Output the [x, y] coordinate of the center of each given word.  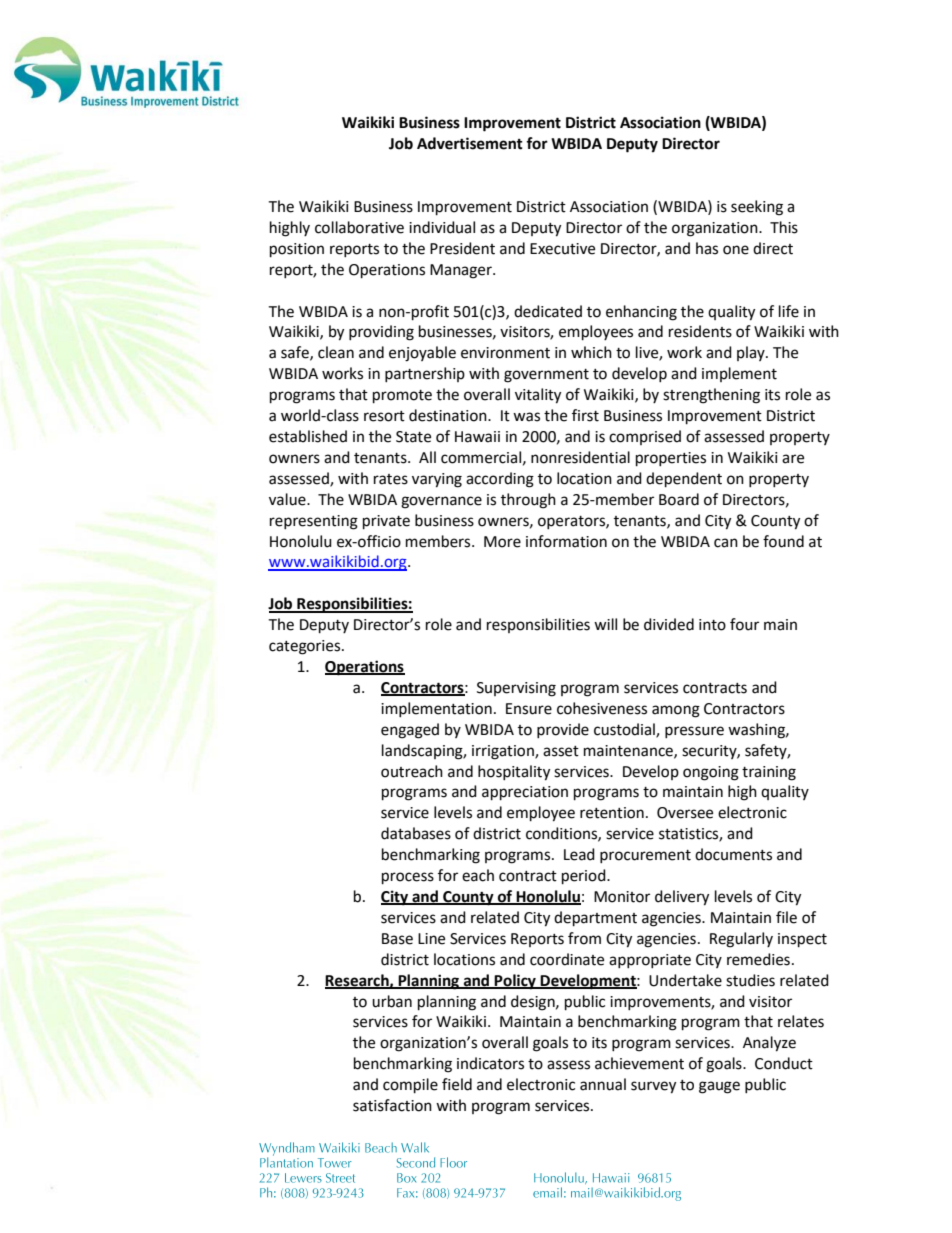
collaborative [359, 227]
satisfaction [392, 1105]
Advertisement [470, 143]
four [744, 624]
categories [306, 647]
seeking [757, 208]
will [605, 624]
